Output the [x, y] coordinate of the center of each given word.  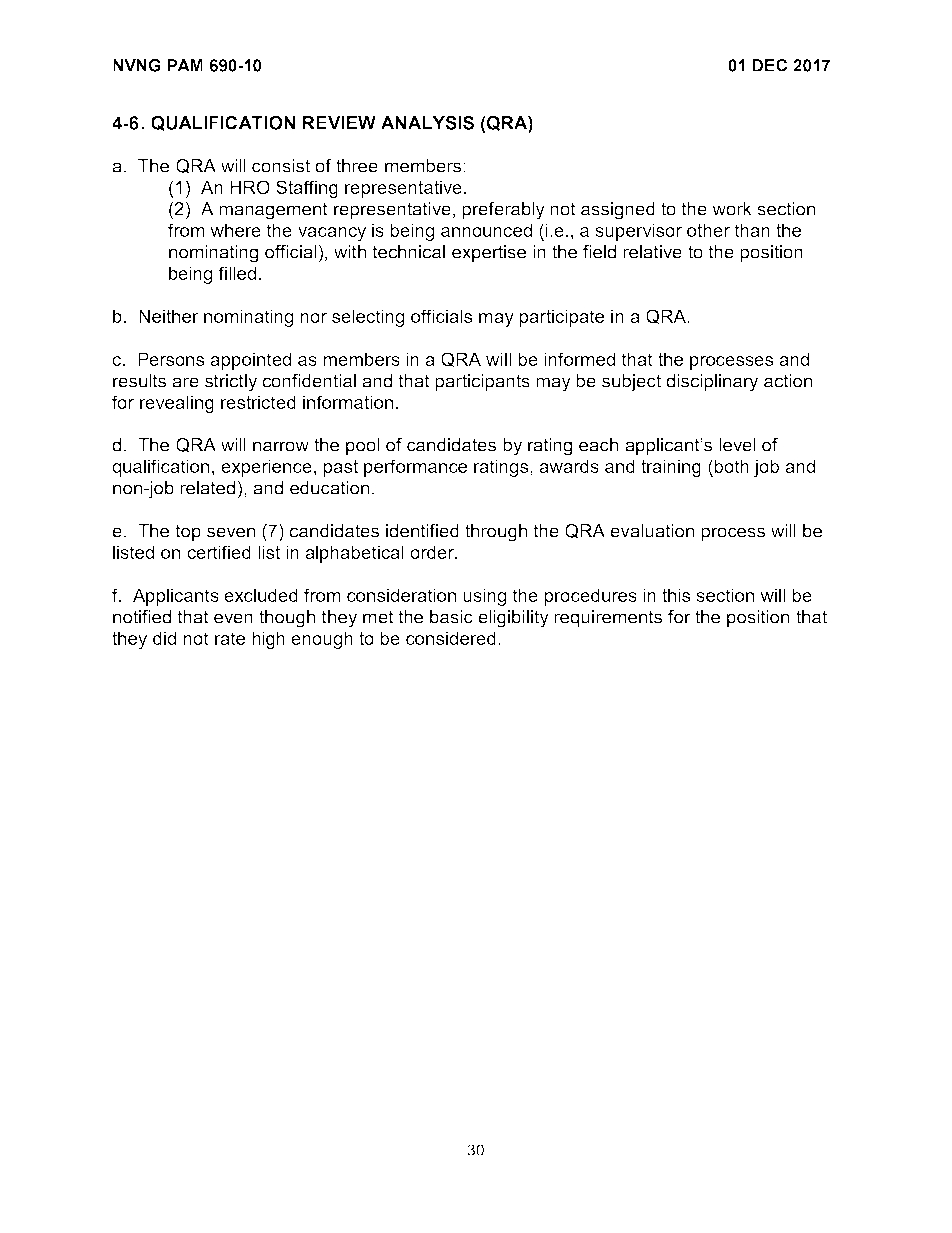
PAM [185, 65]
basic [451, 617]
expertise [489, 254]
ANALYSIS [427, 123]
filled [237, 273]
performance [415, 468]
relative [652, 252]
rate [230, 638]
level [737, 445]
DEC [769, 65]
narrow [281, 446]
